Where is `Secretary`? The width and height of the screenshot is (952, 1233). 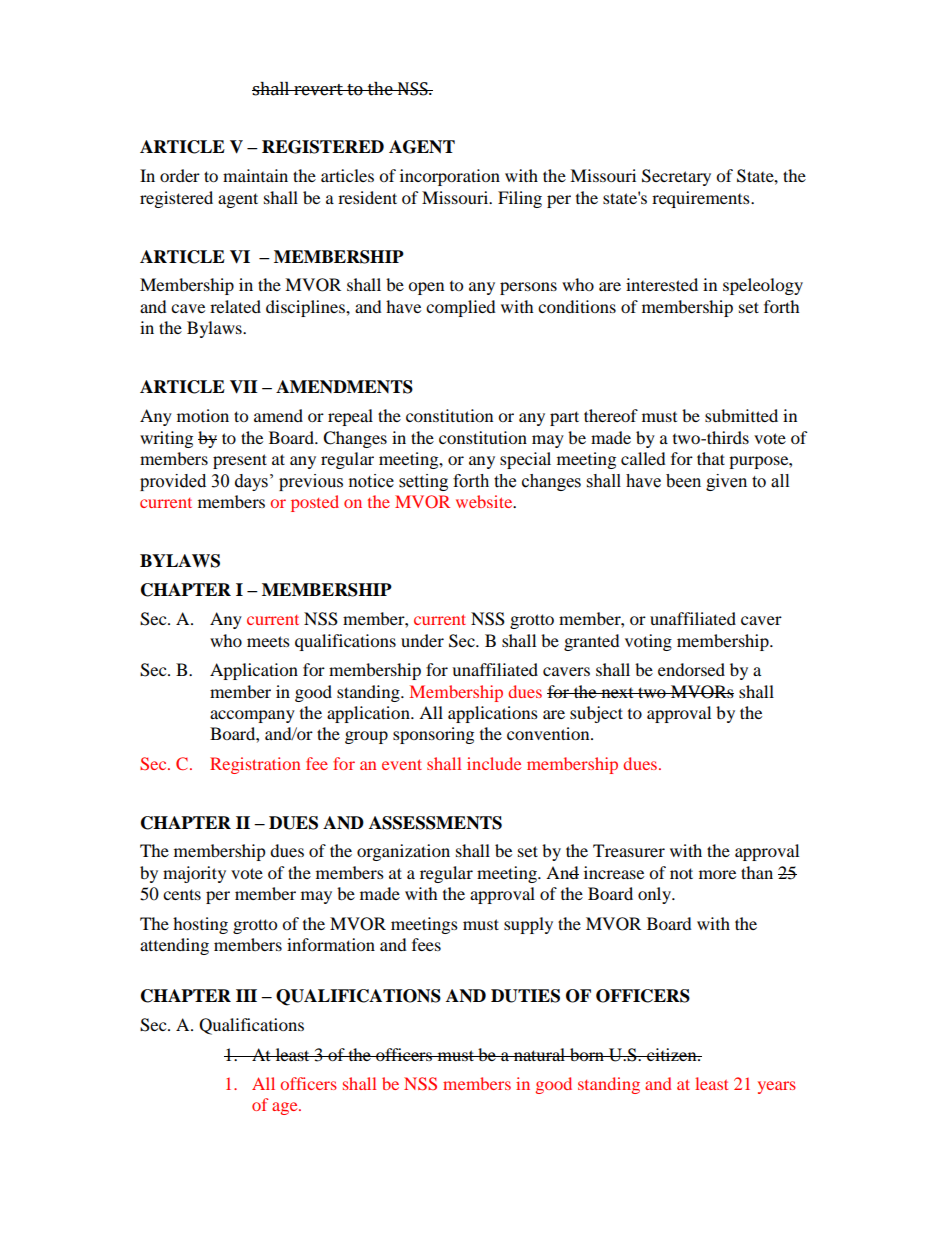
Secretary is located at coordinates (676, 177).
